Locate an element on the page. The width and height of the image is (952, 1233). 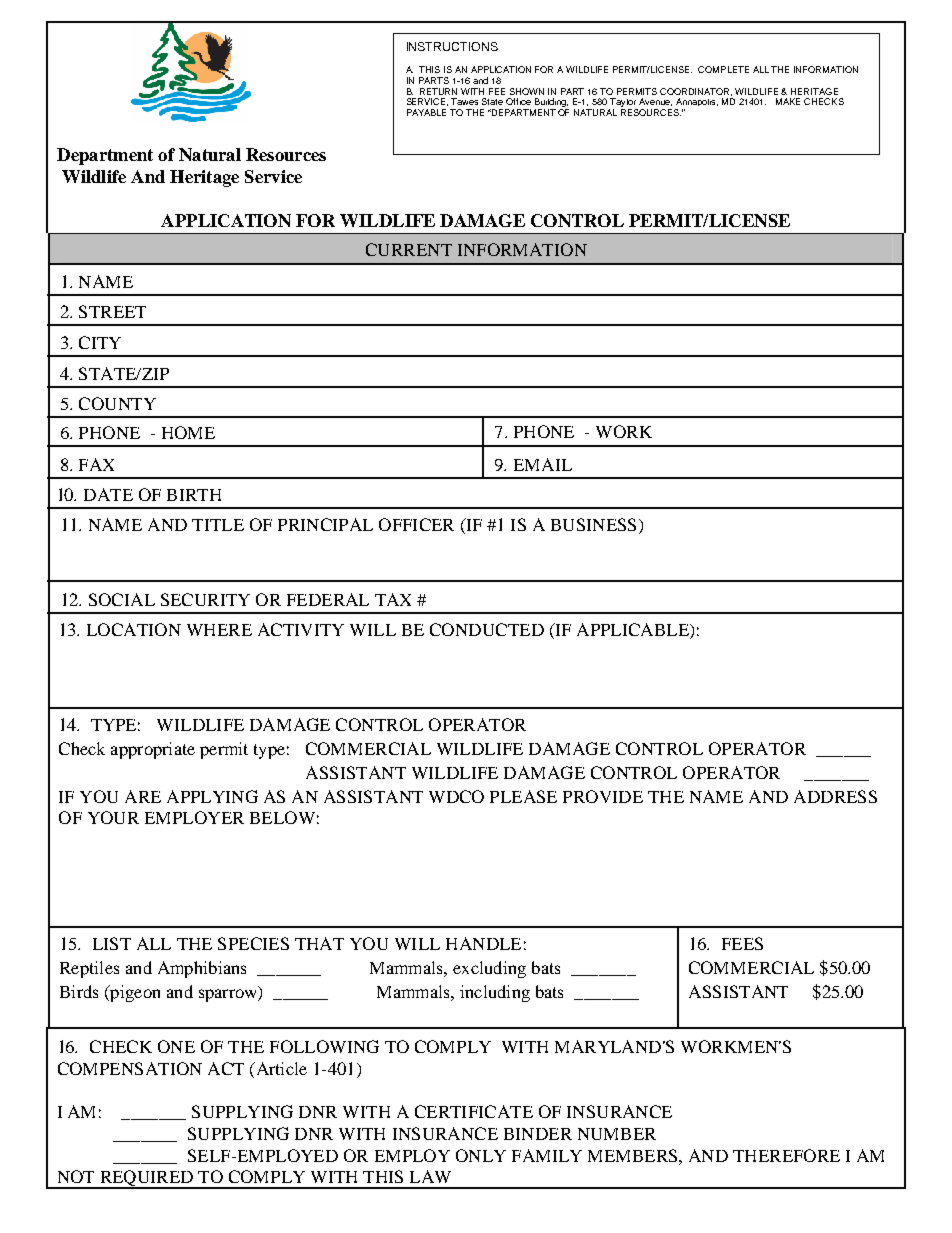
HOME is located at coordinates (188, 432).
